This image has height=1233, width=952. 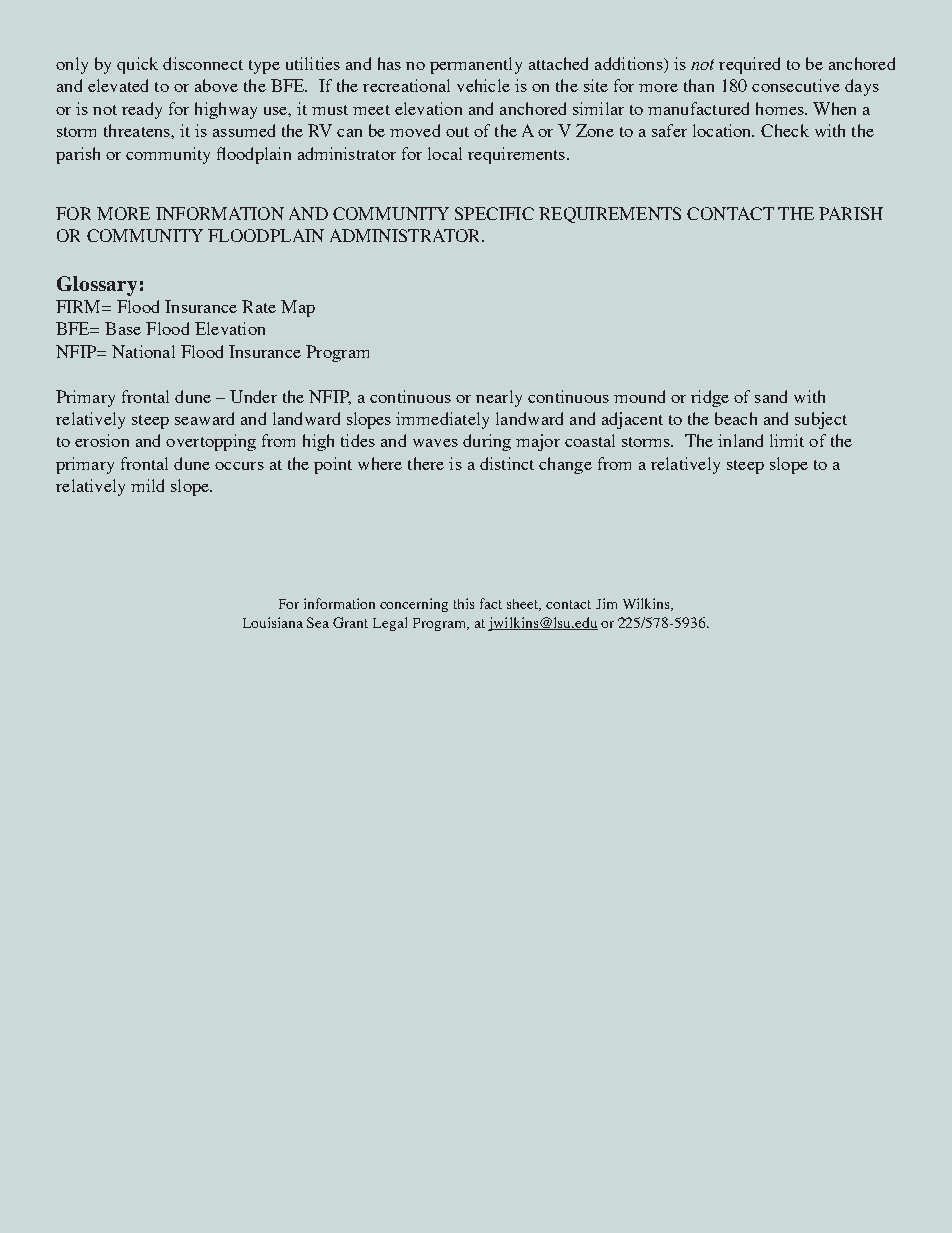 I want to click on National, so click(x=143, y=351).
